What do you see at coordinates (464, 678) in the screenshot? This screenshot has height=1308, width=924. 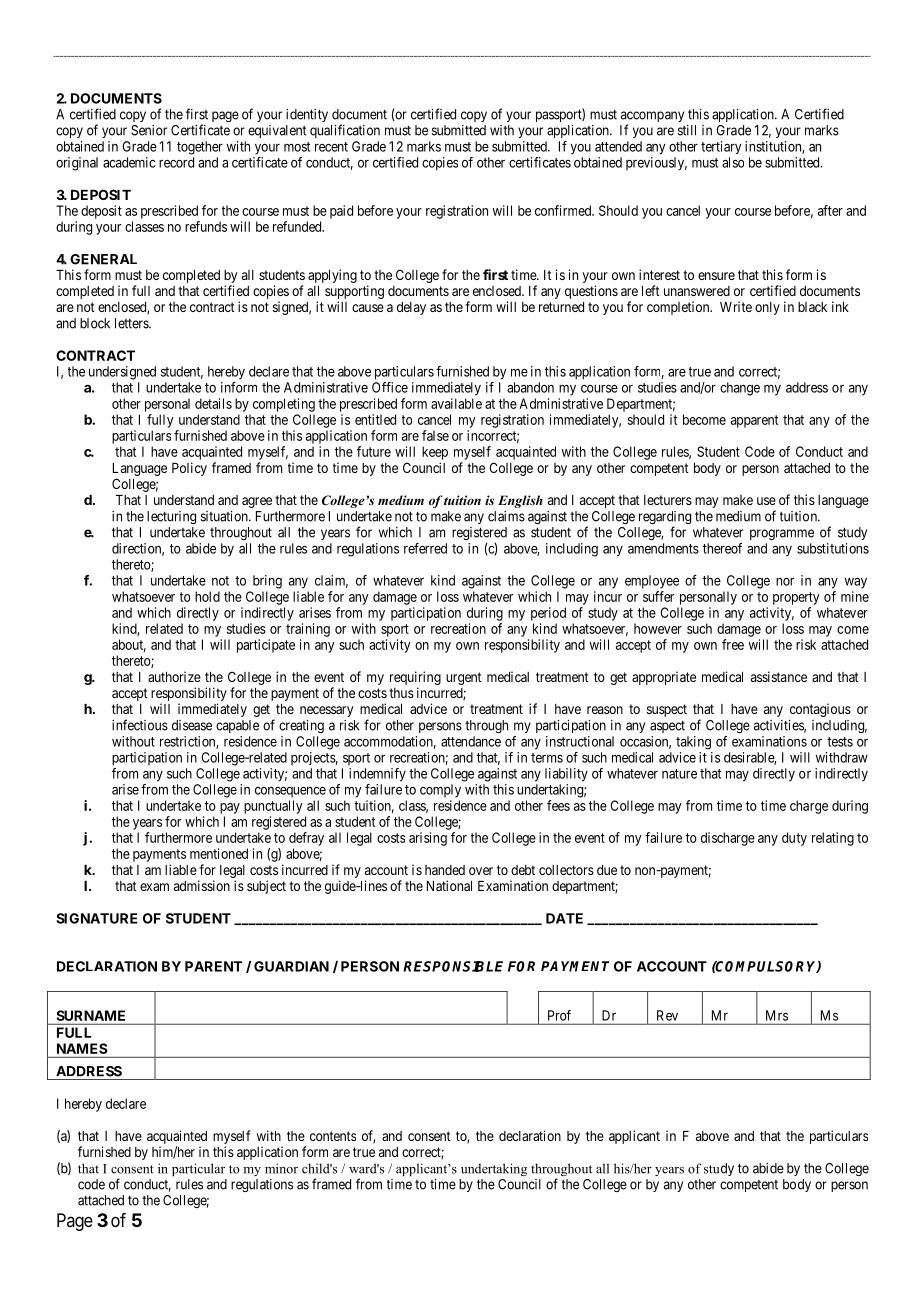 I see `urgent` at bounding box center [464, 678].
